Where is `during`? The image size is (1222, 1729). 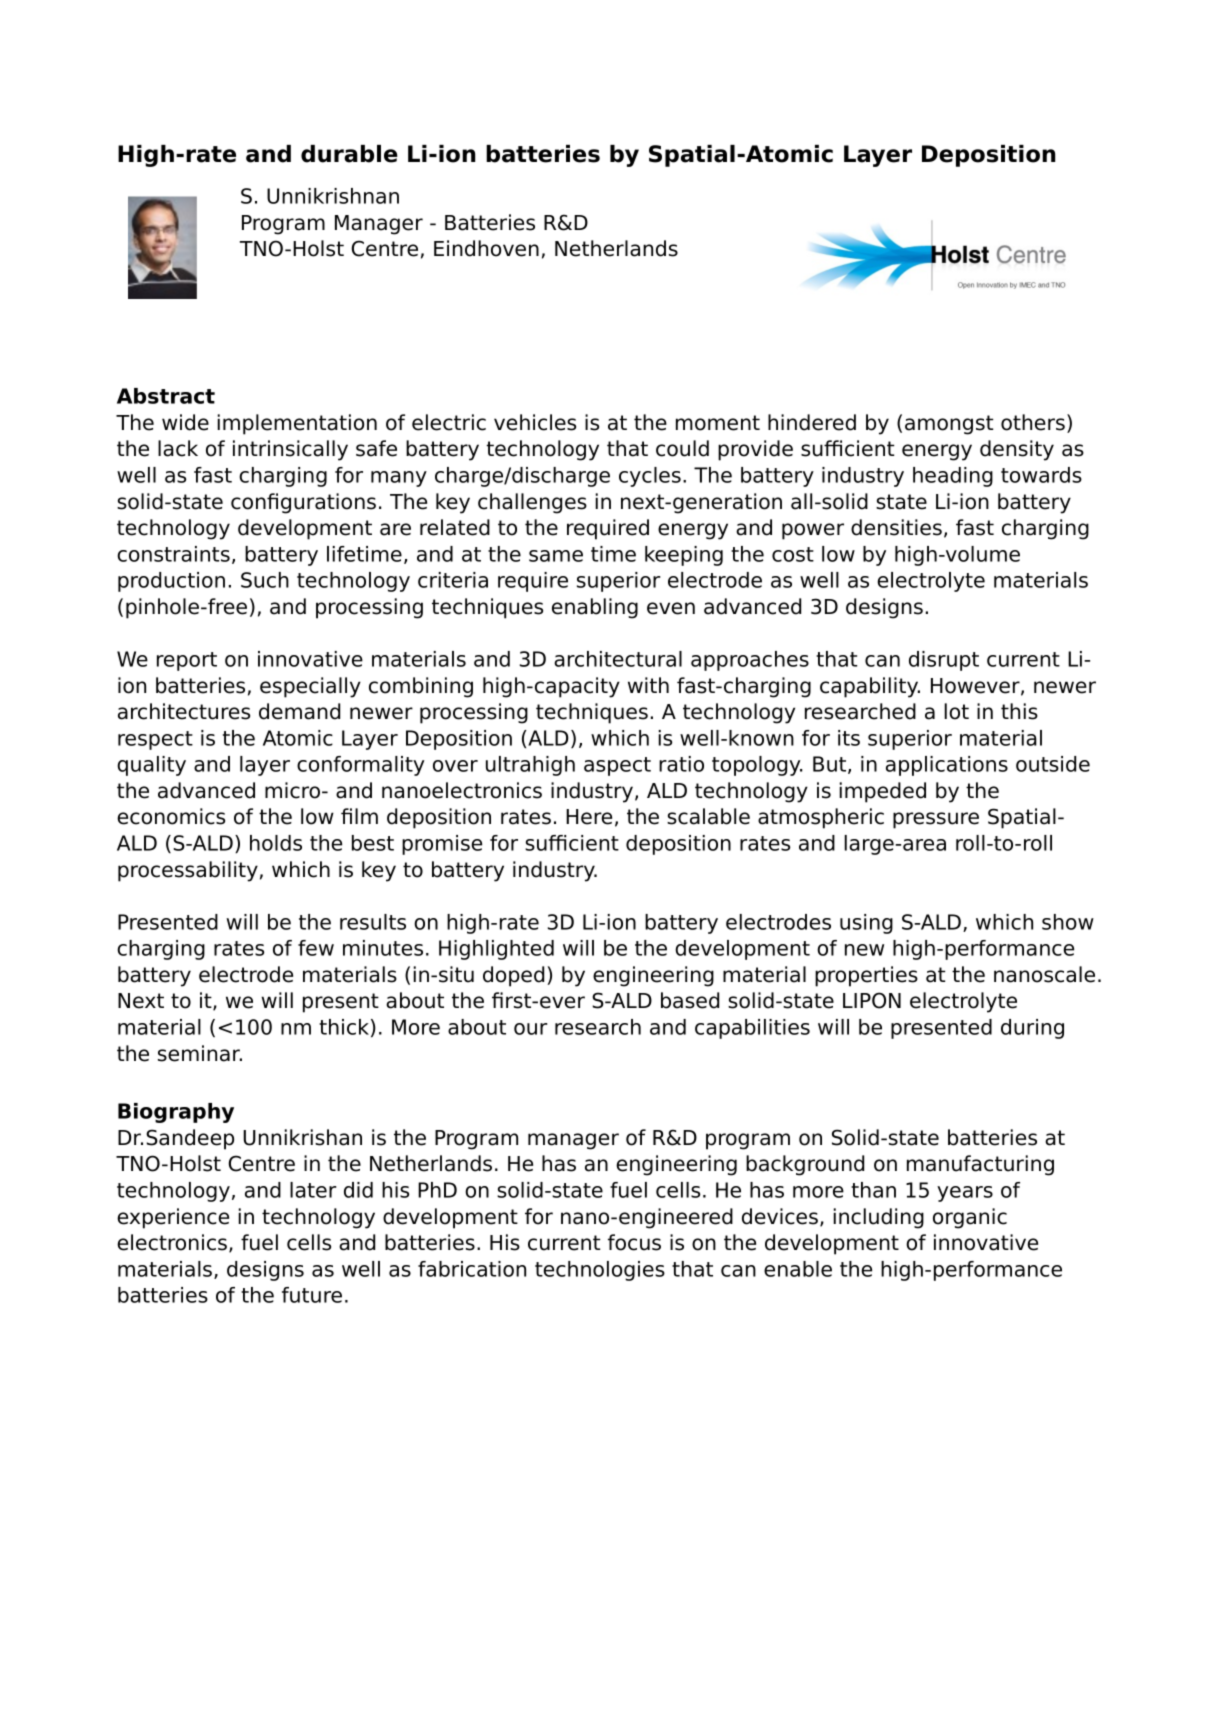
during is located at coordinates (1032, 1029).
